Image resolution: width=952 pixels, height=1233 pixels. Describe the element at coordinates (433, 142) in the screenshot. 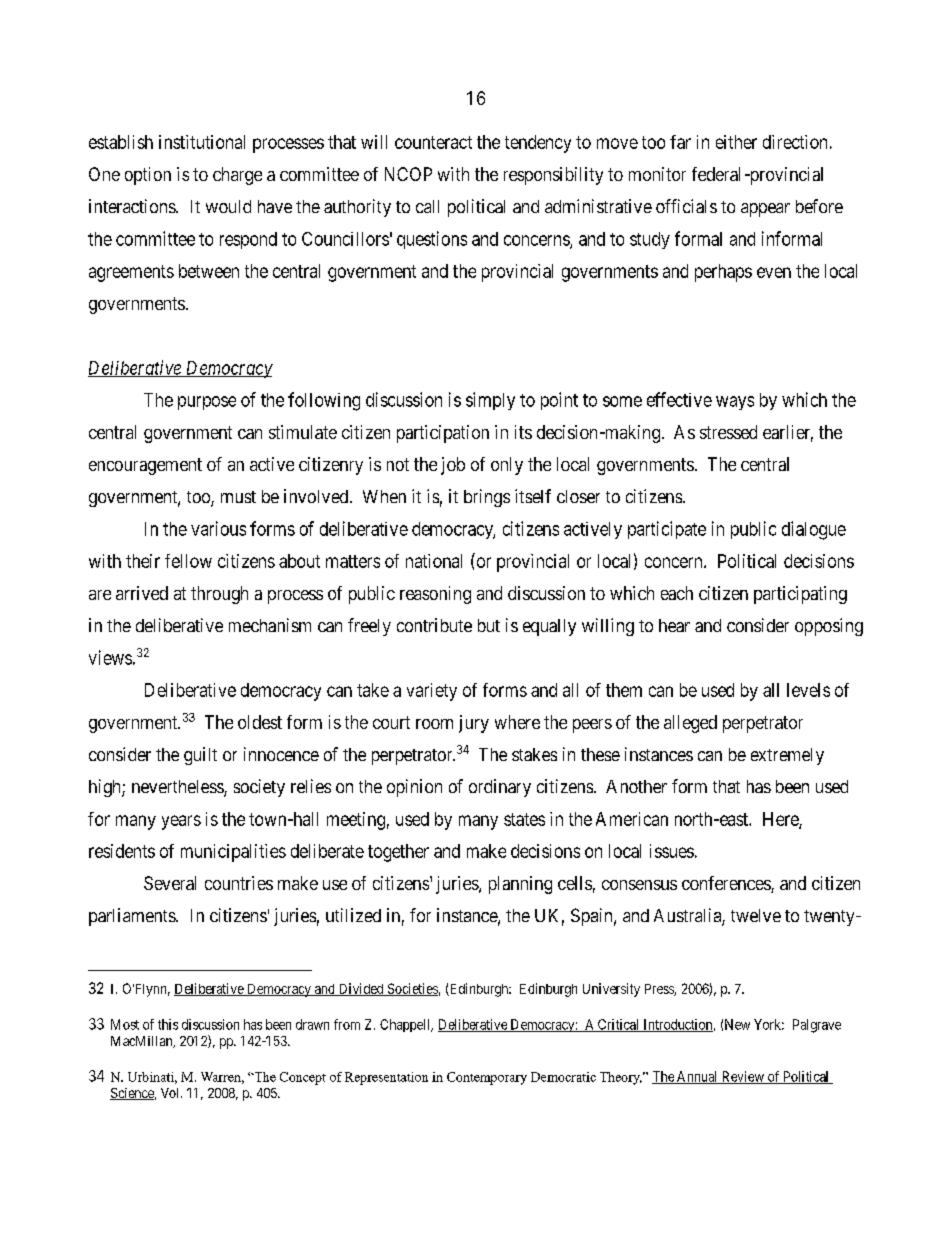

I see `counteract` at that location.
